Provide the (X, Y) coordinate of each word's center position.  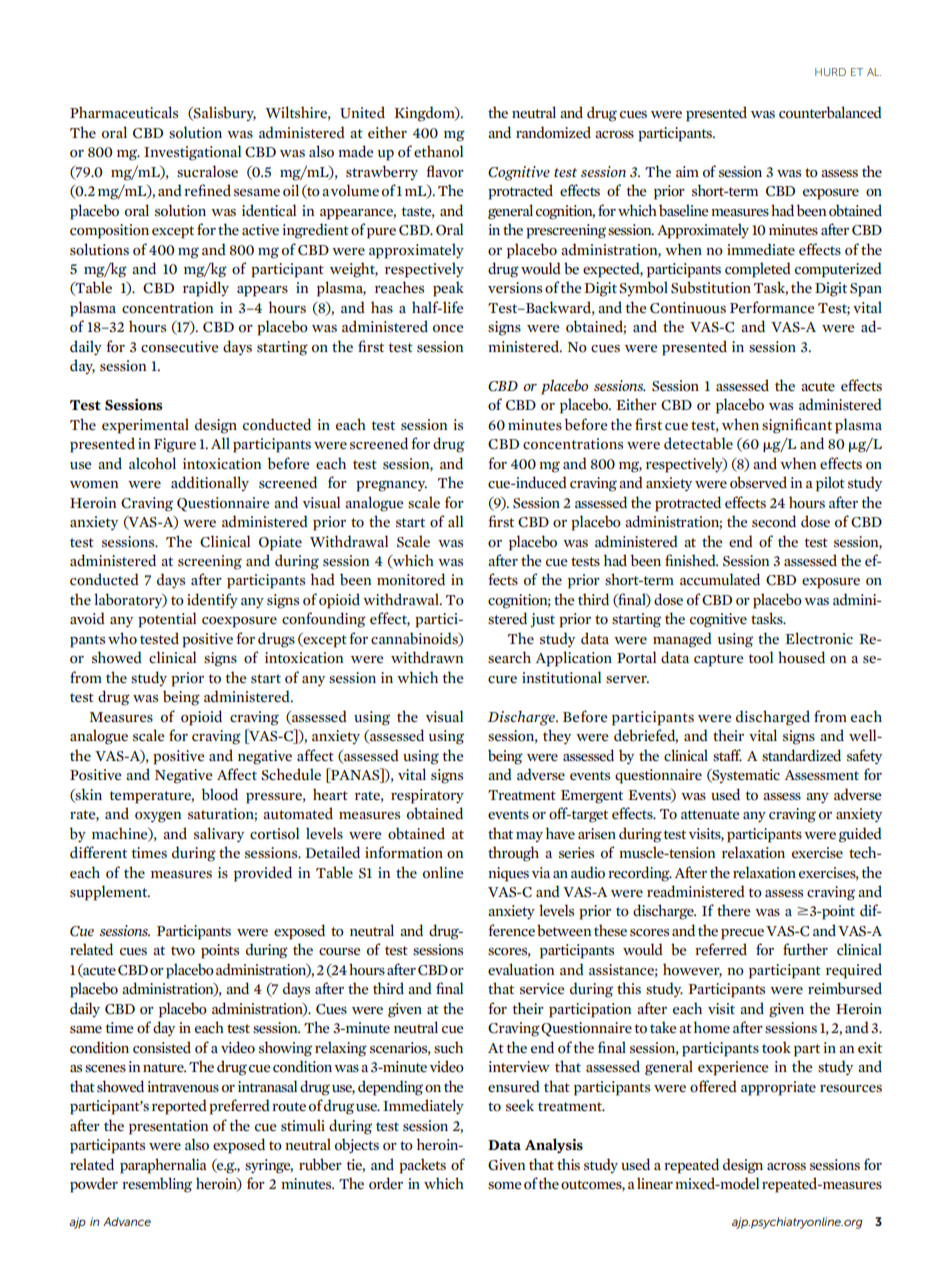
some (505, 1186)
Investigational (192, 153)
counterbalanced (830, 112)
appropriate (778, 1088)
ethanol (438, 151)
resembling (157, 1185)
